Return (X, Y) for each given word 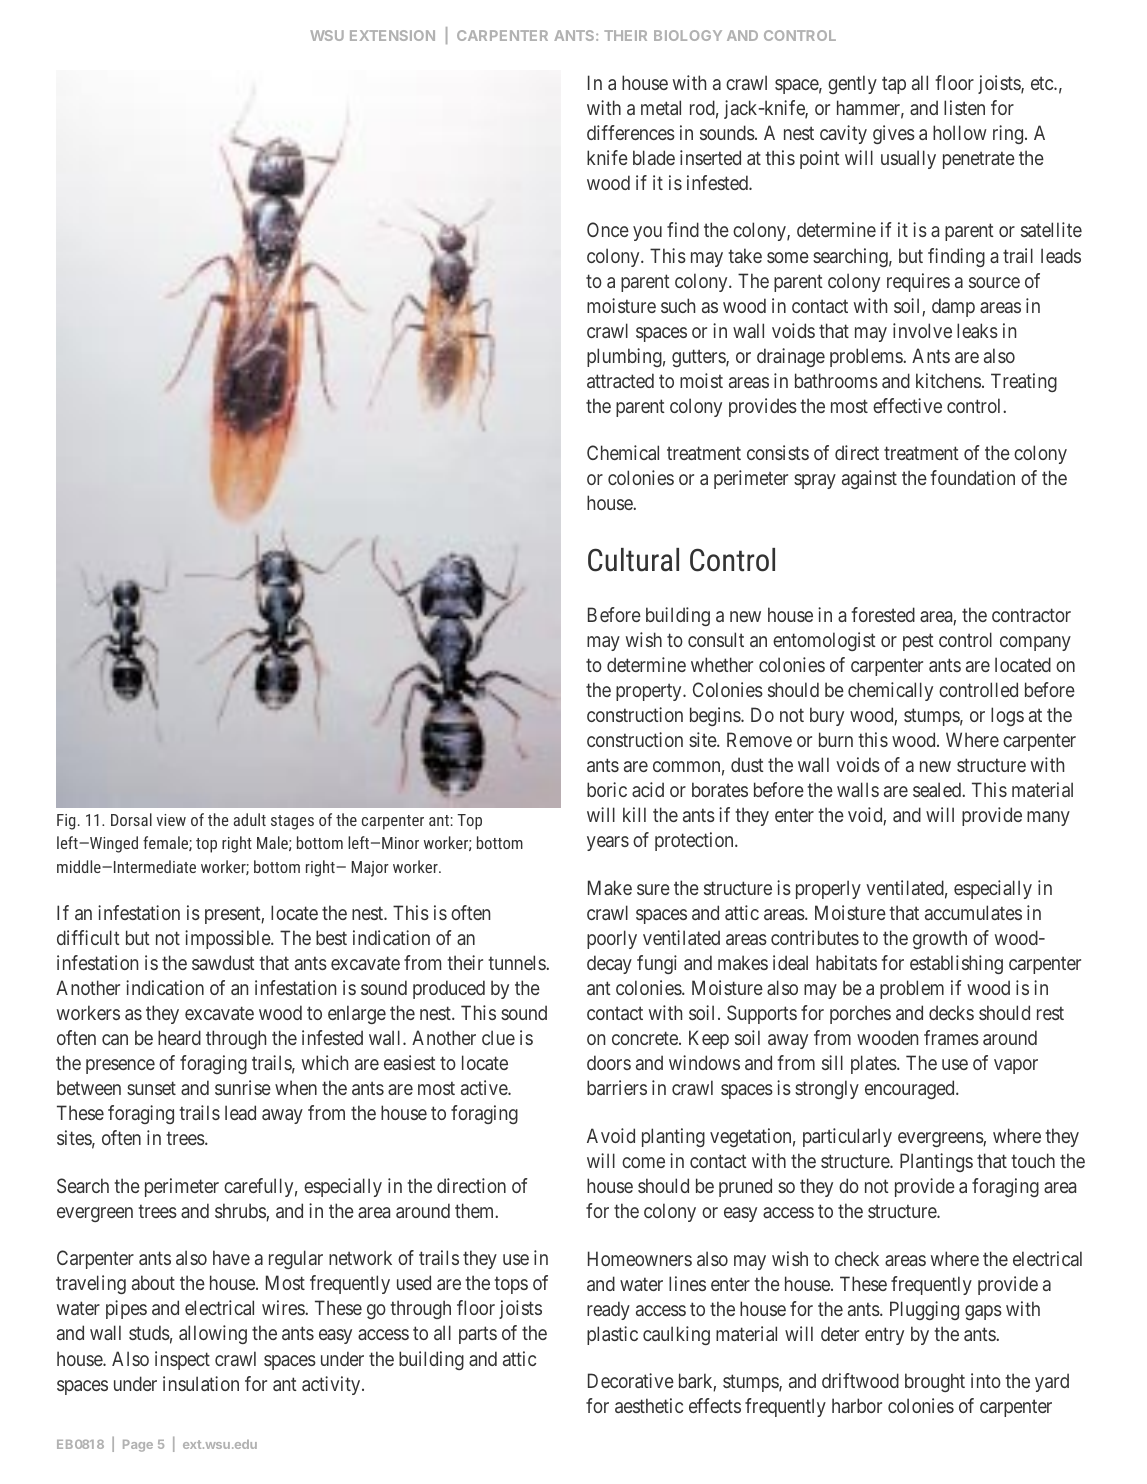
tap (894, 85)
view (171, 820)
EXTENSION (392, 35)
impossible (228, 939)
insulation (201, 1383)
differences (631, 132)
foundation (972, 477)
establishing (956, 964)
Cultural (633, 560)
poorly (612, 939)
